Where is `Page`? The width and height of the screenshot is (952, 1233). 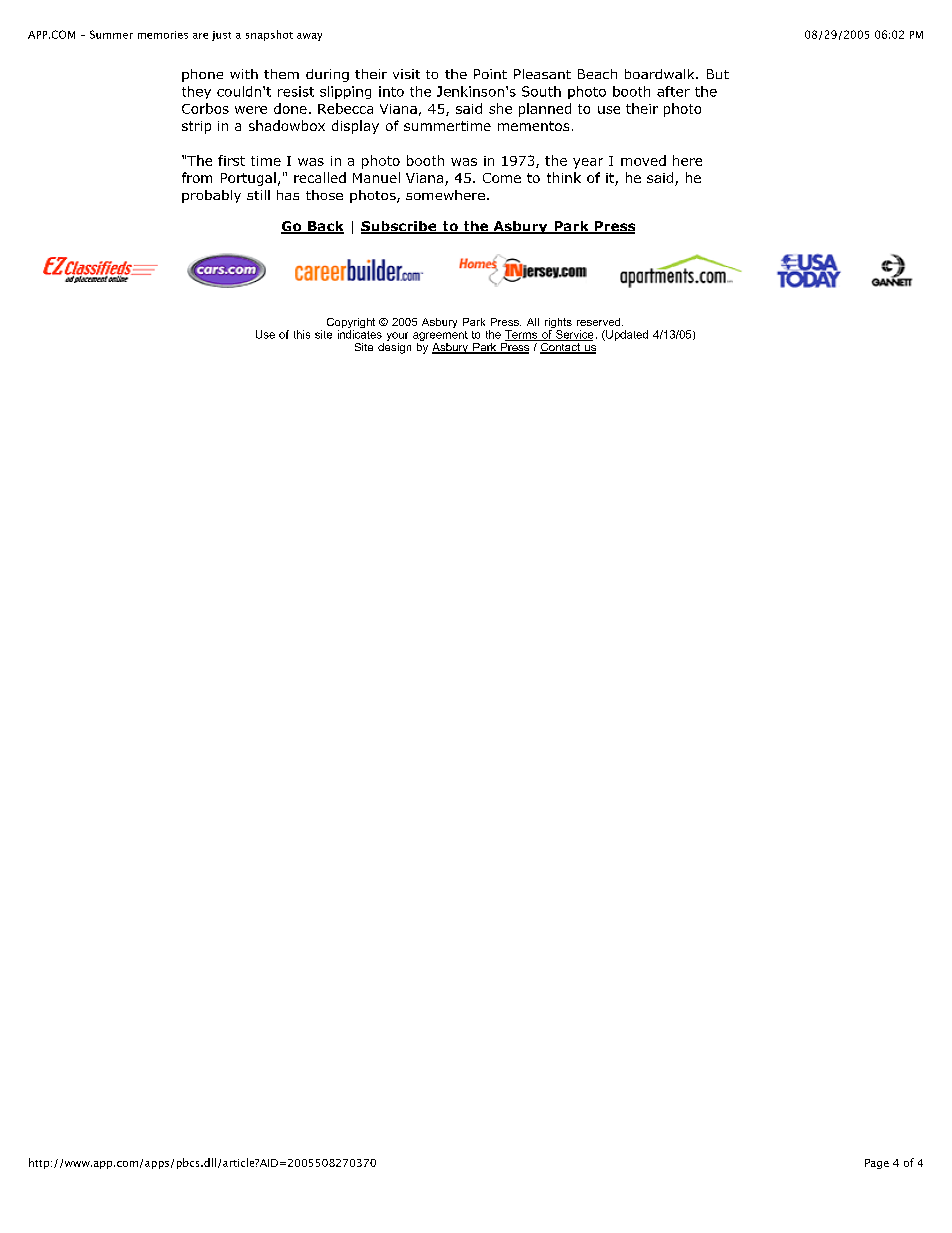 Page is located at coordinates (877, 1164).
